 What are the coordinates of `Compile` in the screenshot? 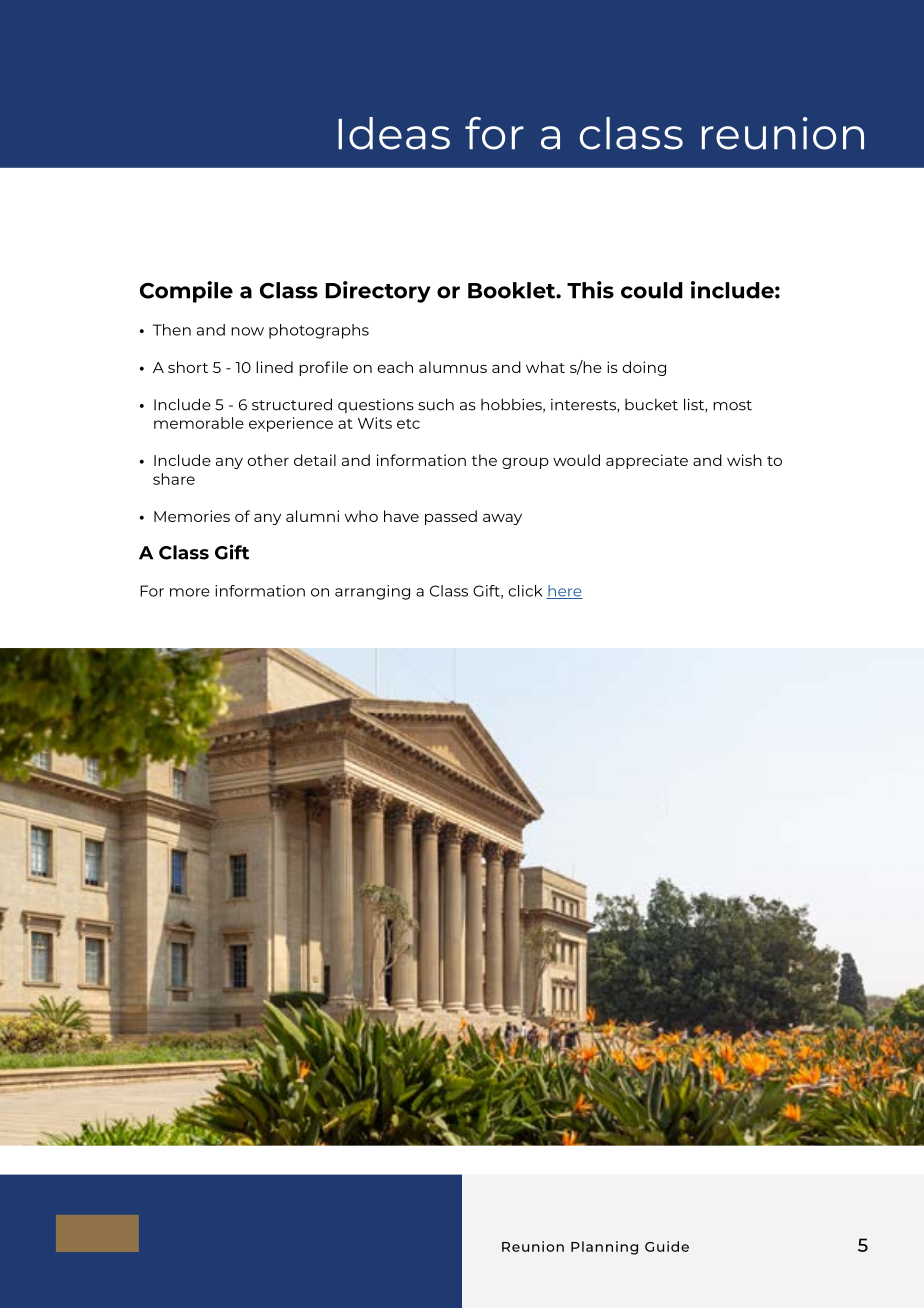 It's located at (186, 292).
